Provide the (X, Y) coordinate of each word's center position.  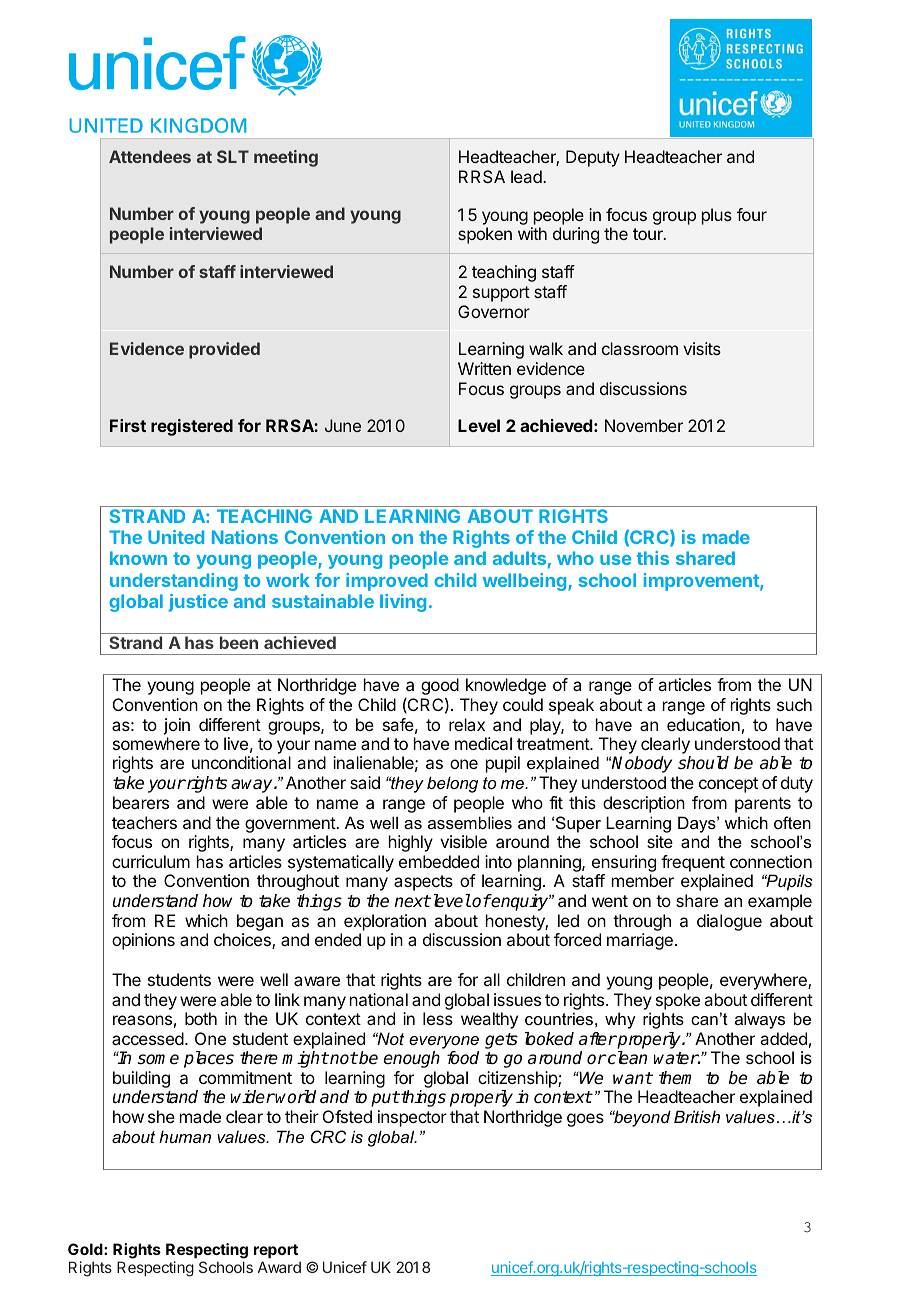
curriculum (151, 861)
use (615, 560)
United (176, 537)
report (276, 1251)
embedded (439, 861)
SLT (233, 156)
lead (527, 176)
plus (717, 216)
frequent (693, 863)
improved (387, 582)
